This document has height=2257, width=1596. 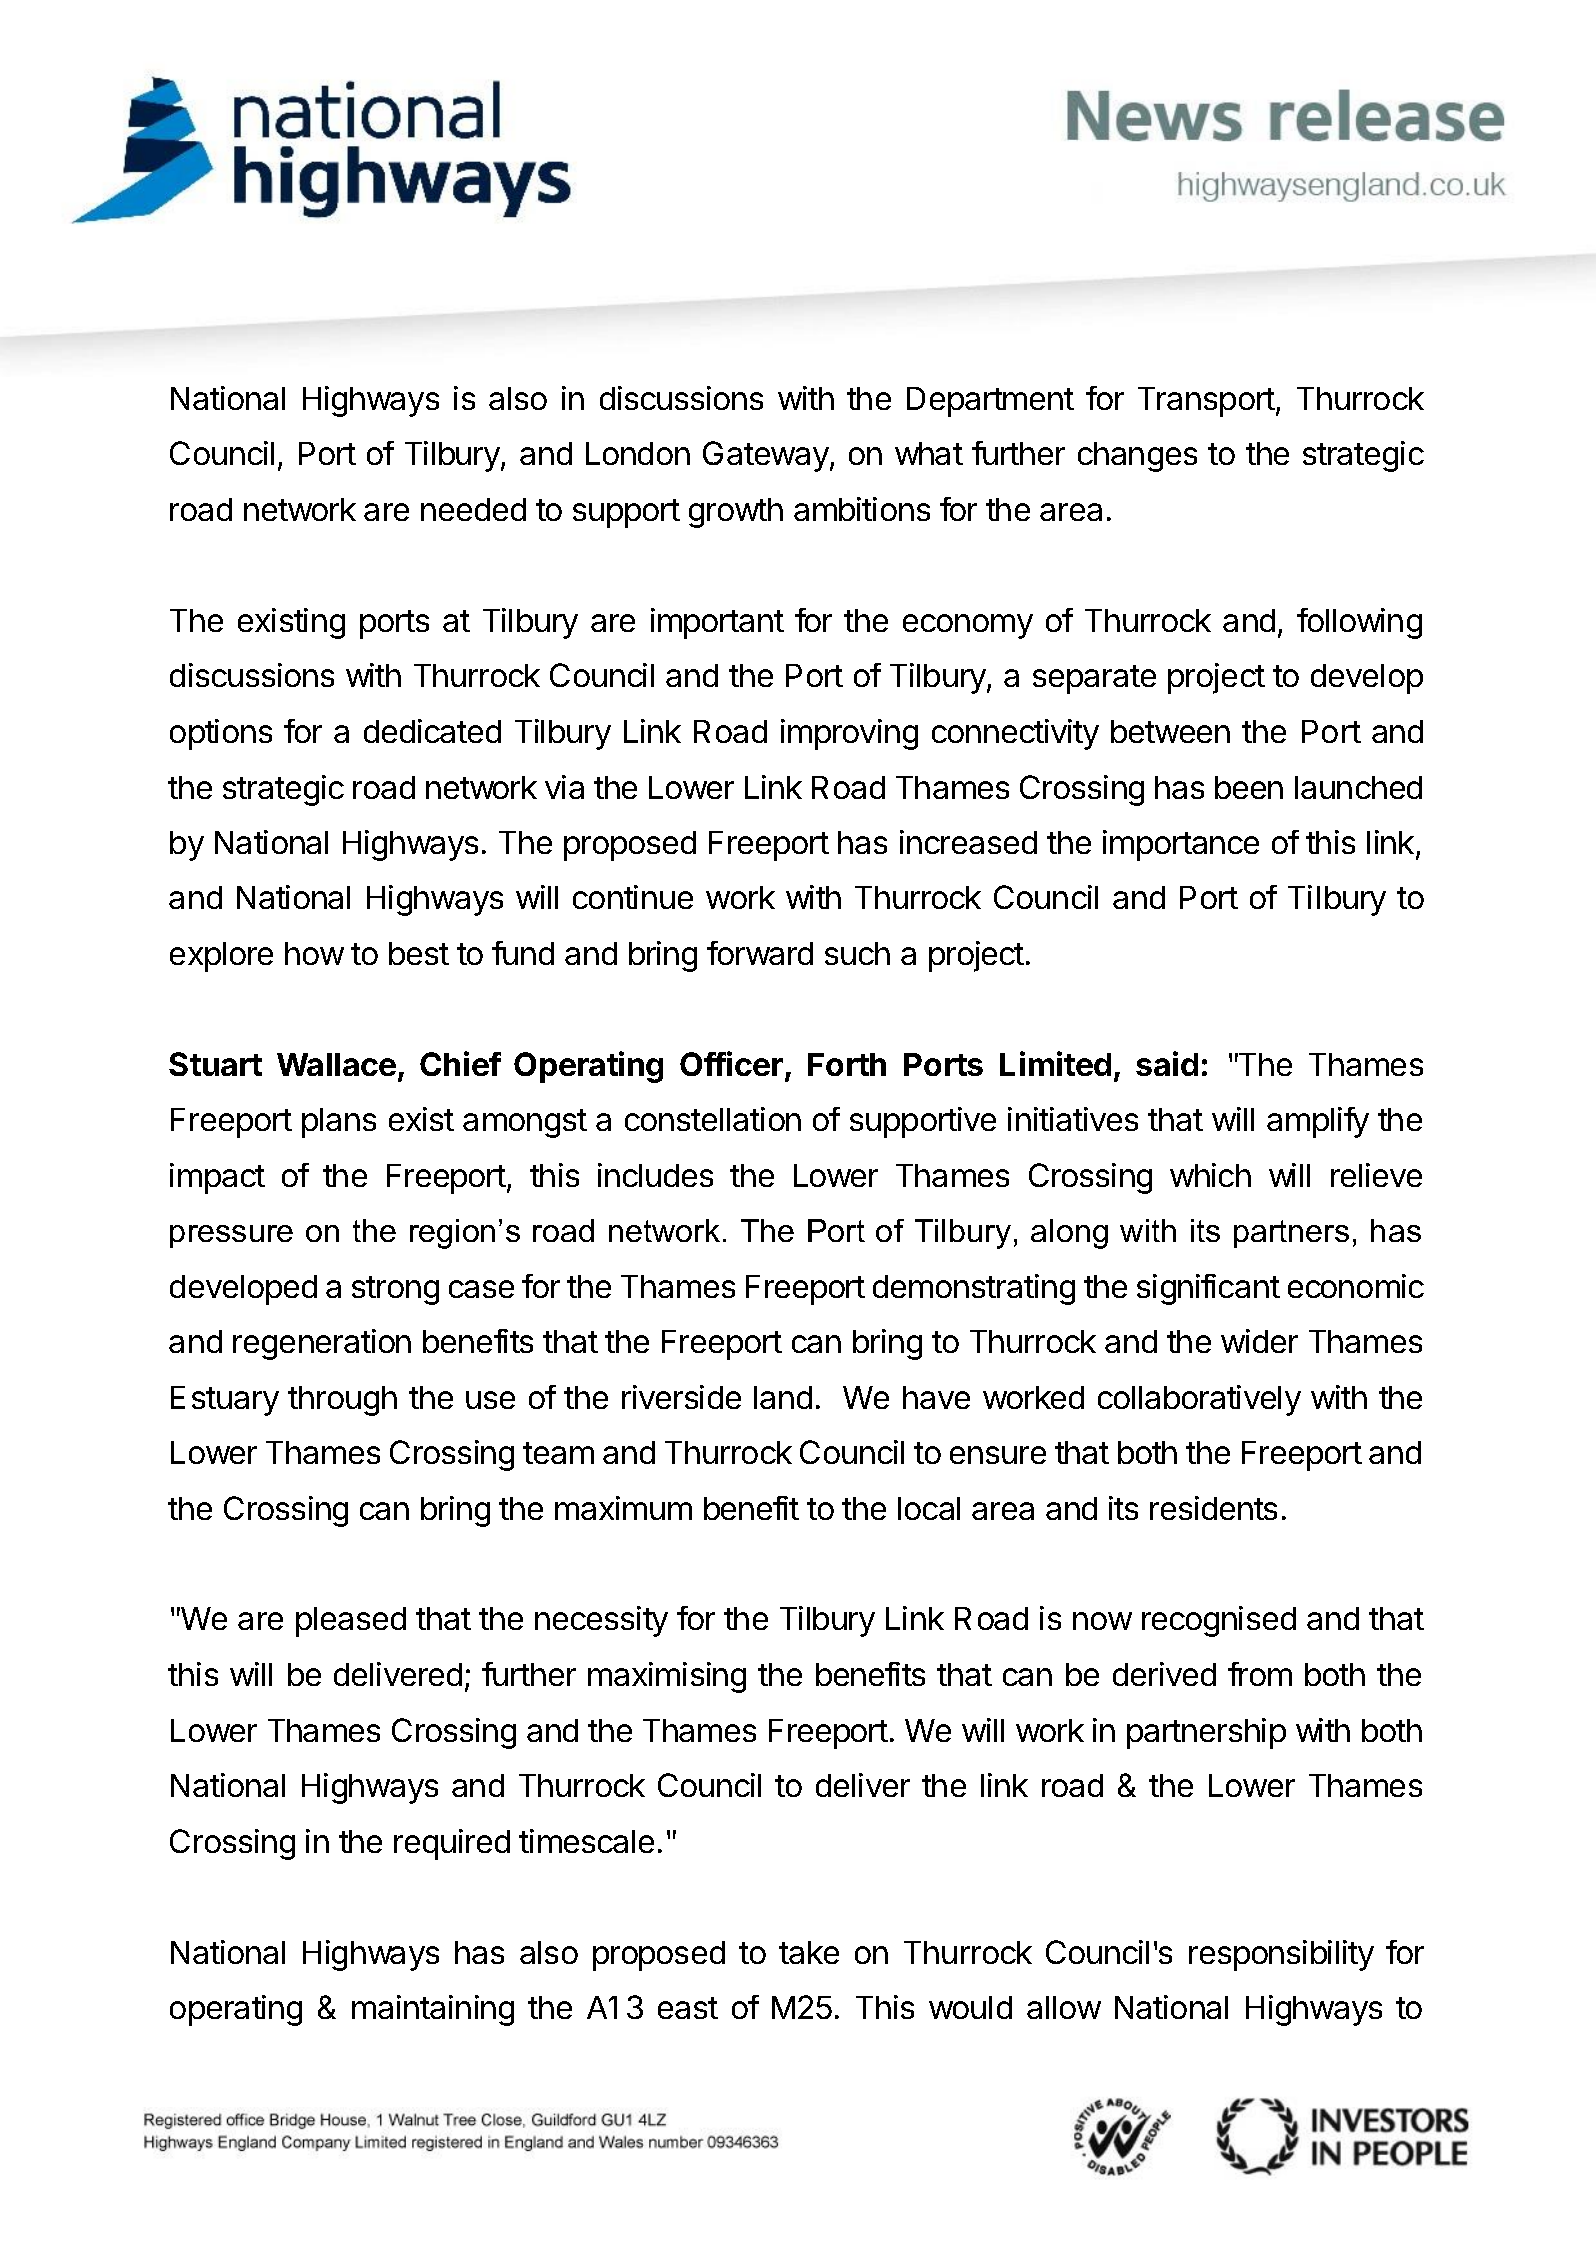 I want to click on needed, so click(x=473, y=509).
